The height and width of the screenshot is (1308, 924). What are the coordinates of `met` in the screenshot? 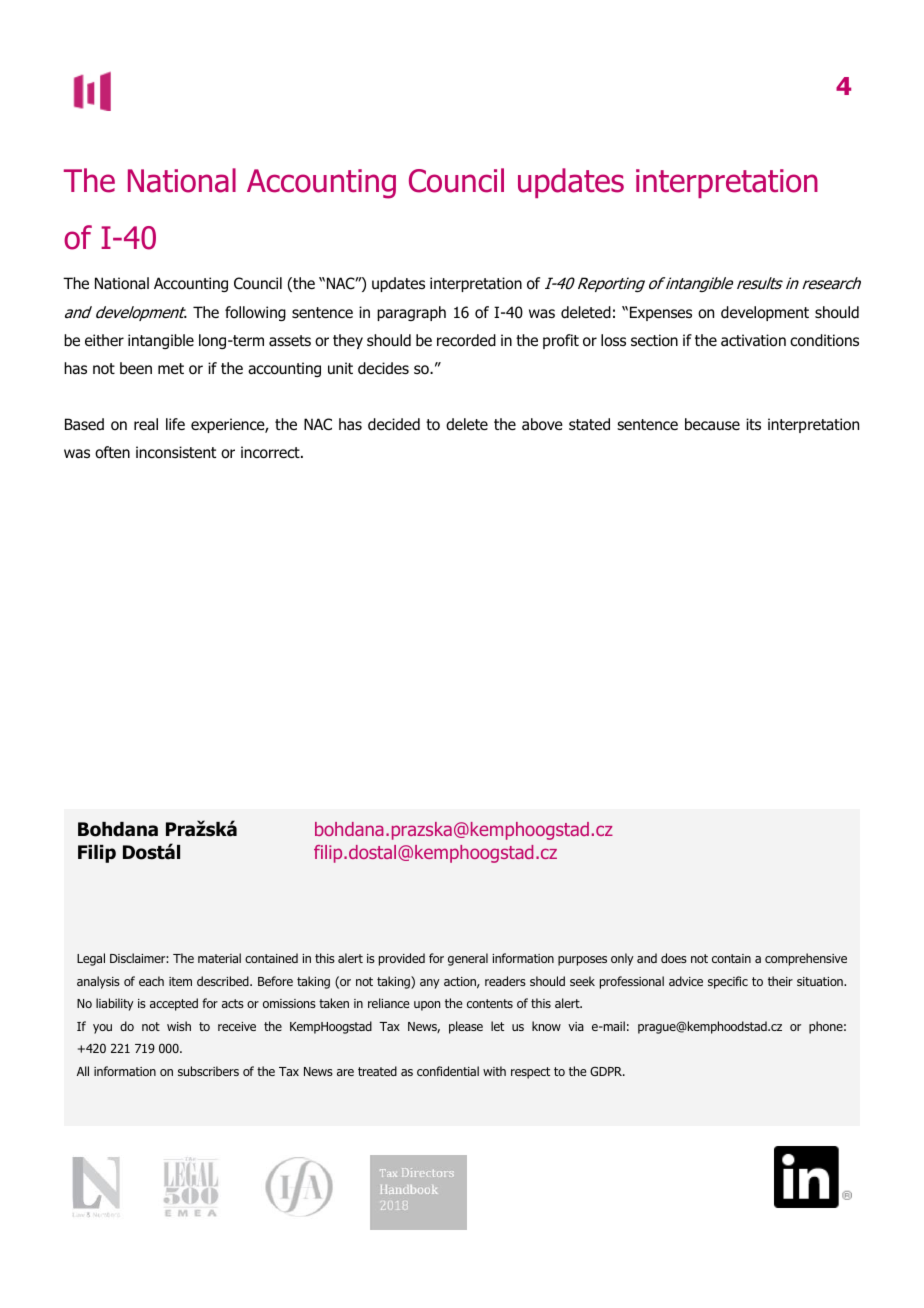 It's located at (171, 368).
